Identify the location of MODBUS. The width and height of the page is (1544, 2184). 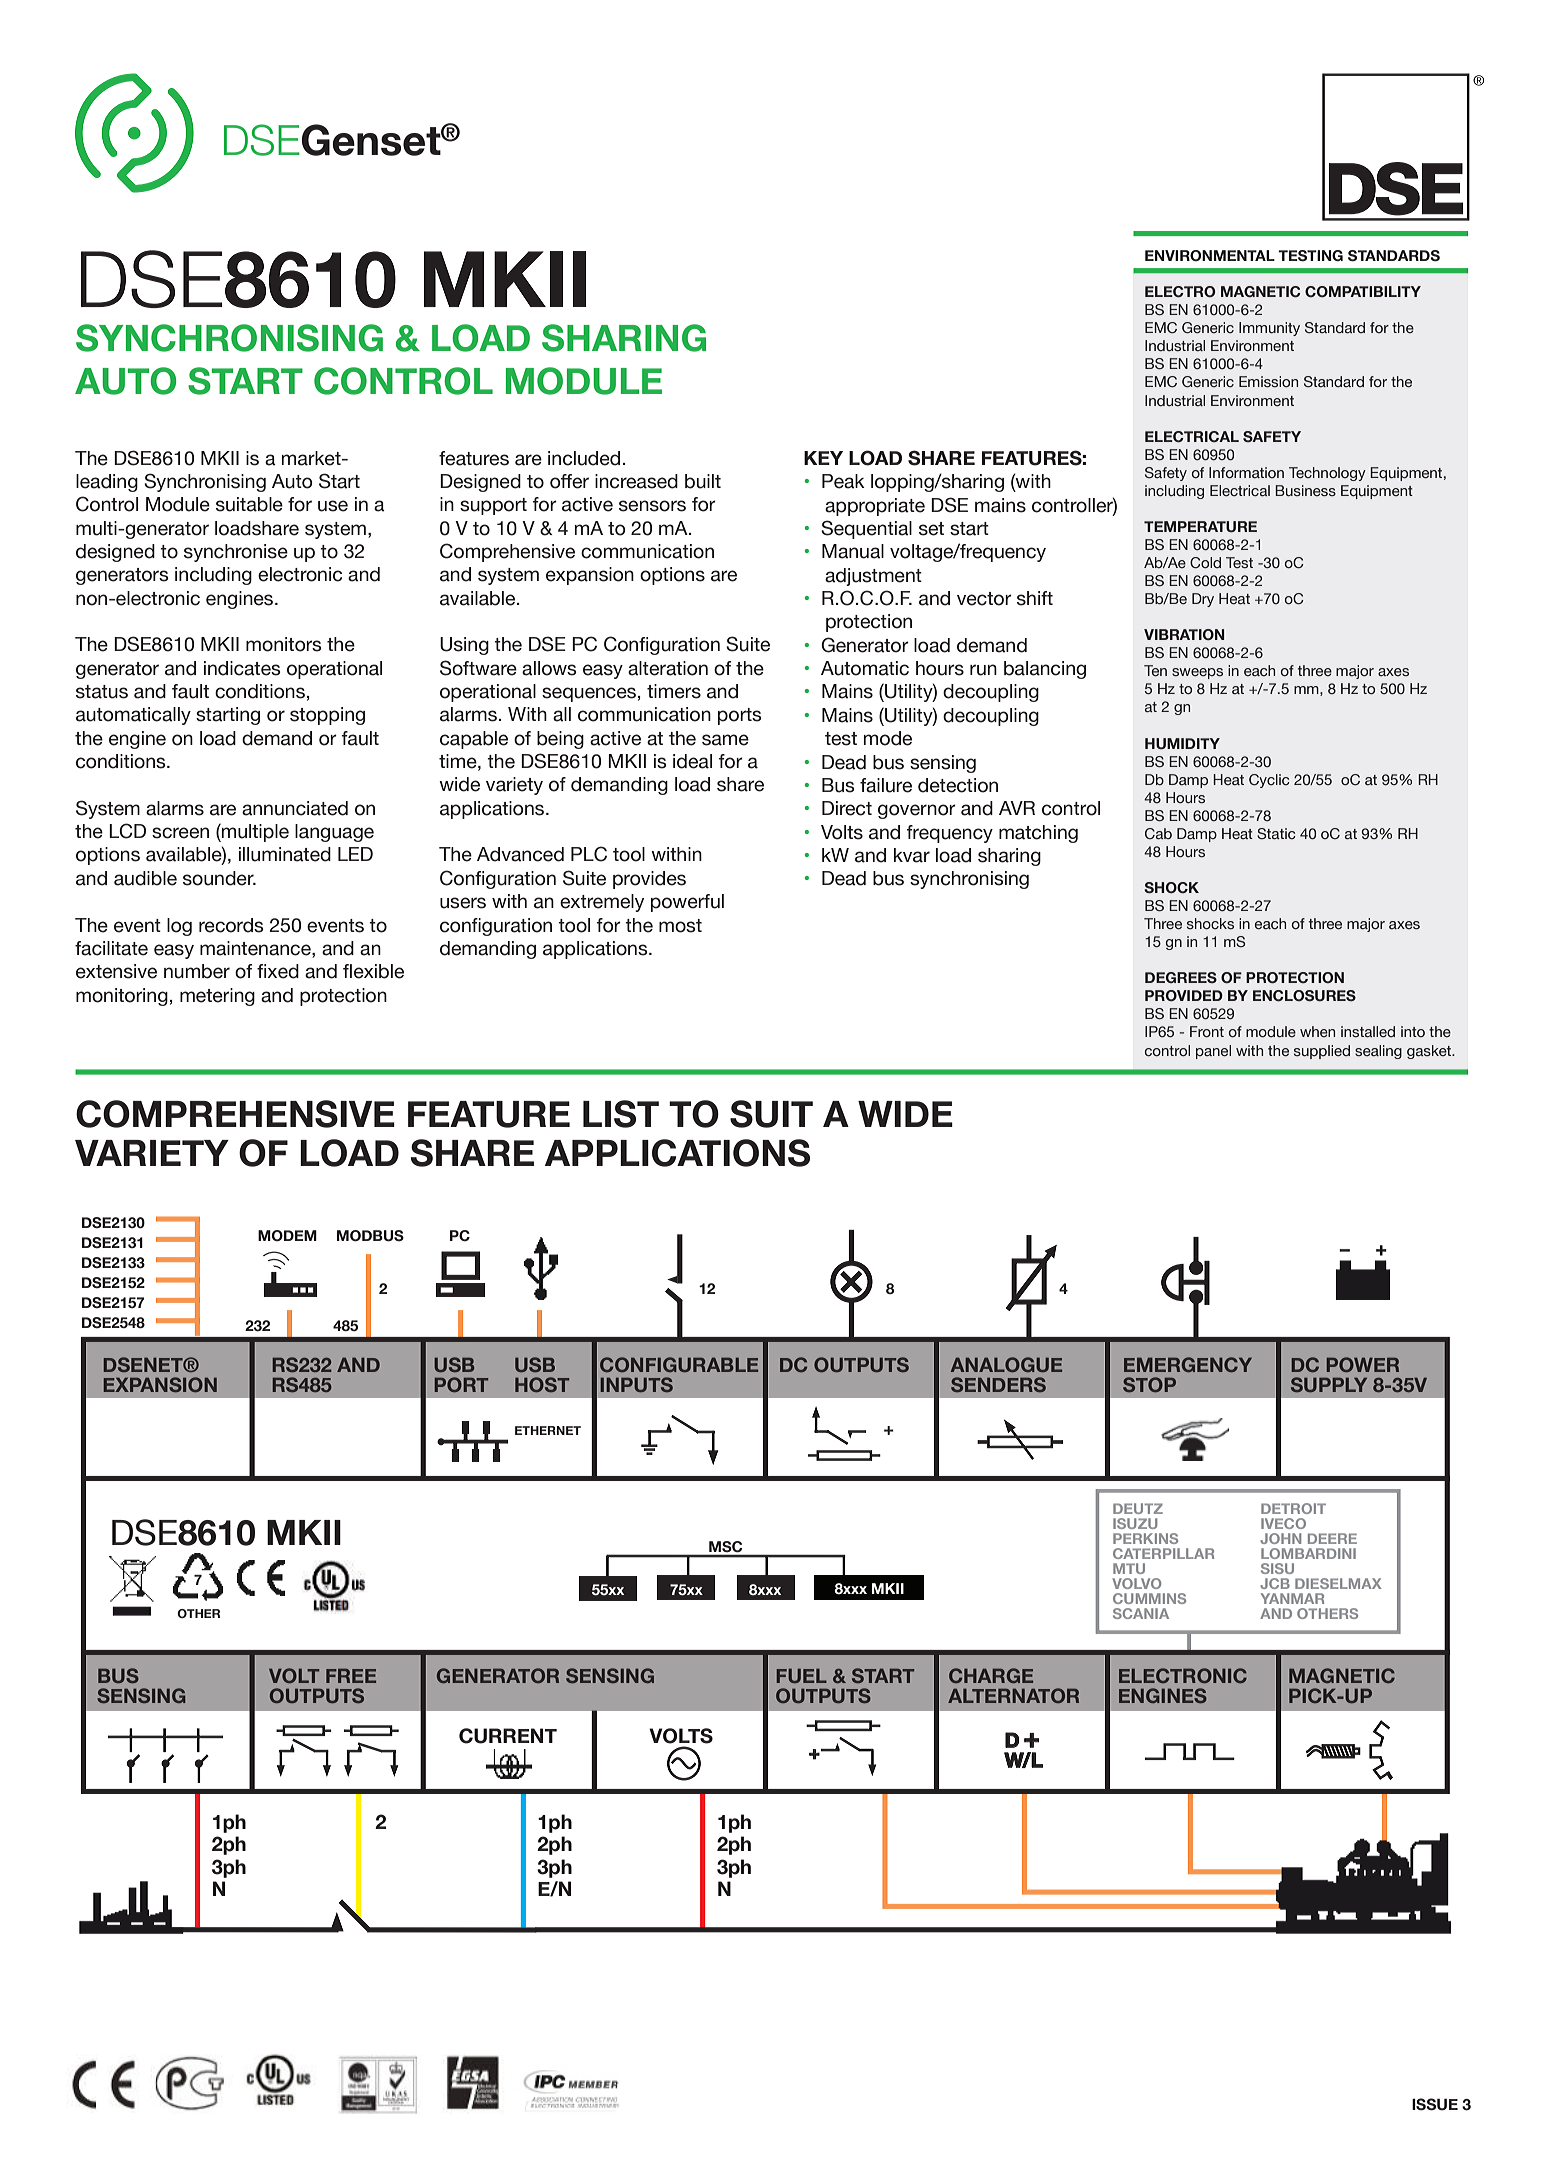
(370, 1236).
